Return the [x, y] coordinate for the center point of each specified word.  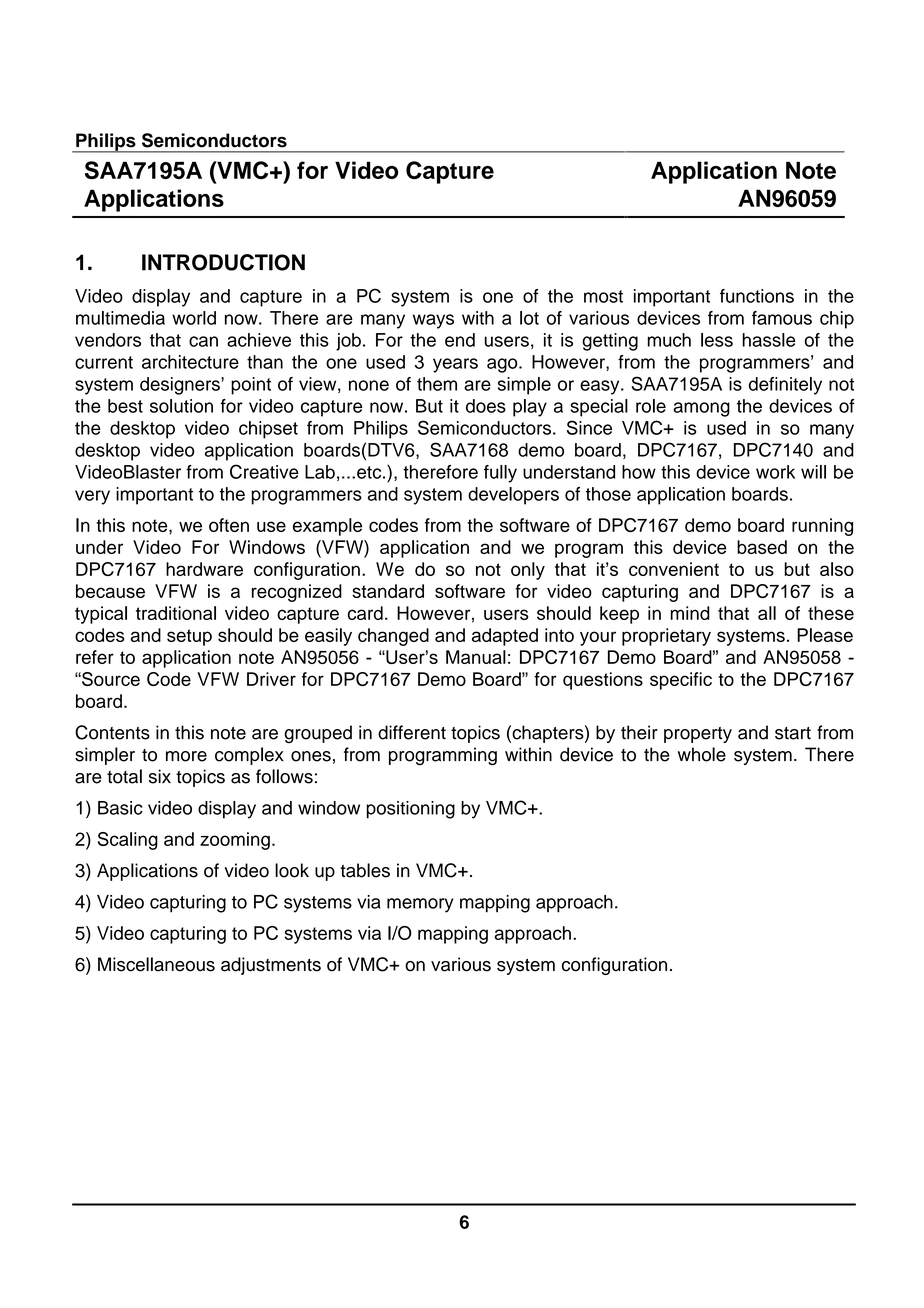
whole [702, 754]
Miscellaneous [156, 964]
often [229, 525]
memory [420, 905]
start [793, 733]
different [412, 732]
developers [513, 496]
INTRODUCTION [223, 262]
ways [433, 321]
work [775, 472]
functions [757, 296]
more [186, 756]
